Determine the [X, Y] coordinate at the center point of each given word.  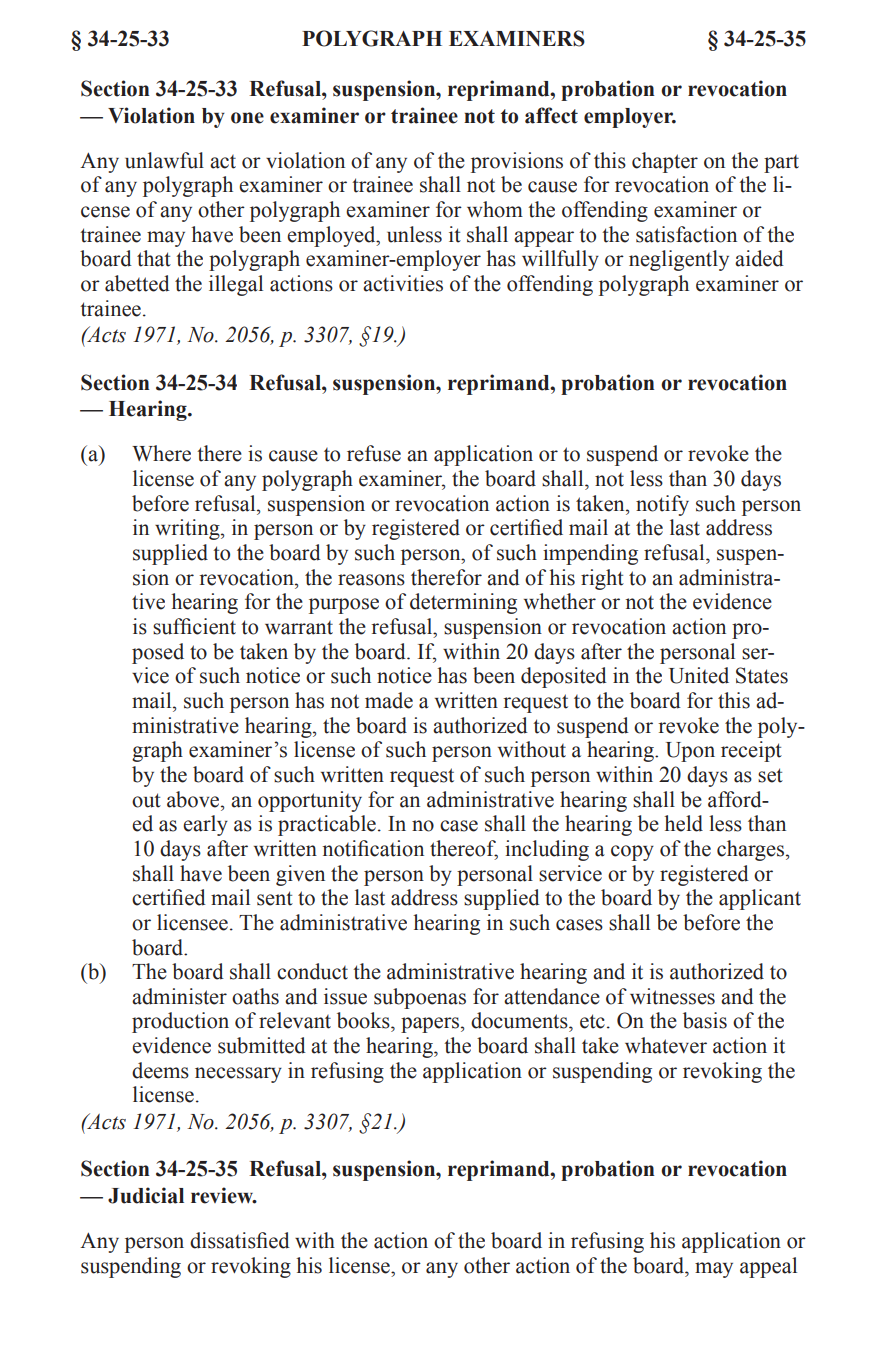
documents [520, 1020]
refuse [374, 453]
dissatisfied [240, 1240]
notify [662, 505]
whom [495, 209]
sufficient [194, 626]
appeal [768, 1267]
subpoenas [420, 998]
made [389, 700]
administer [179, 996]
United [699, 675]
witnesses [672, 996]
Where [161, 453]
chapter [665, 162]
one [247, 118]
